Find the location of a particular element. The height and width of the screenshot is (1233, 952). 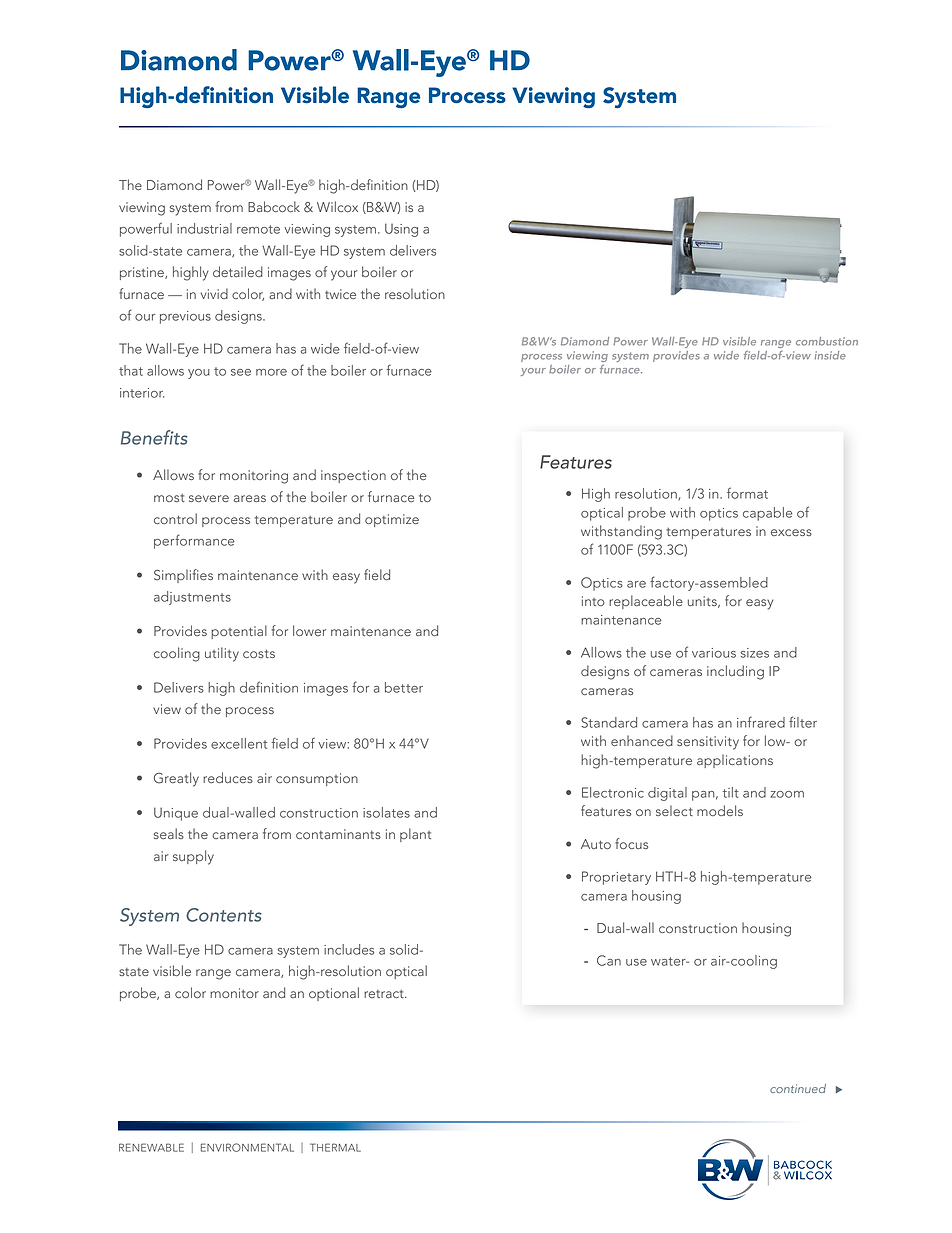

including is located at coordinates (735, 672).
